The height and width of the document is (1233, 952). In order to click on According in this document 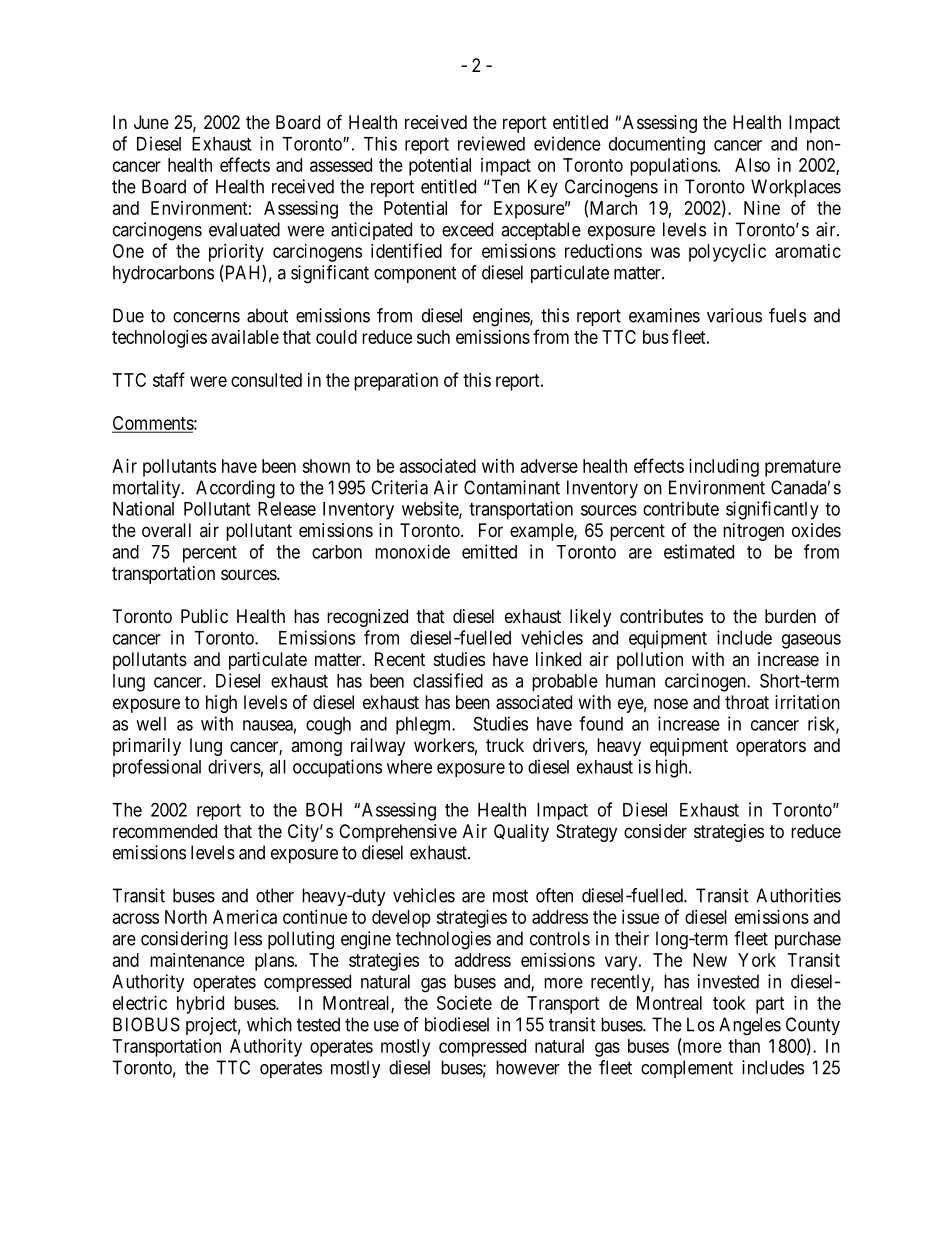, I will do `click(235, 489)`.
